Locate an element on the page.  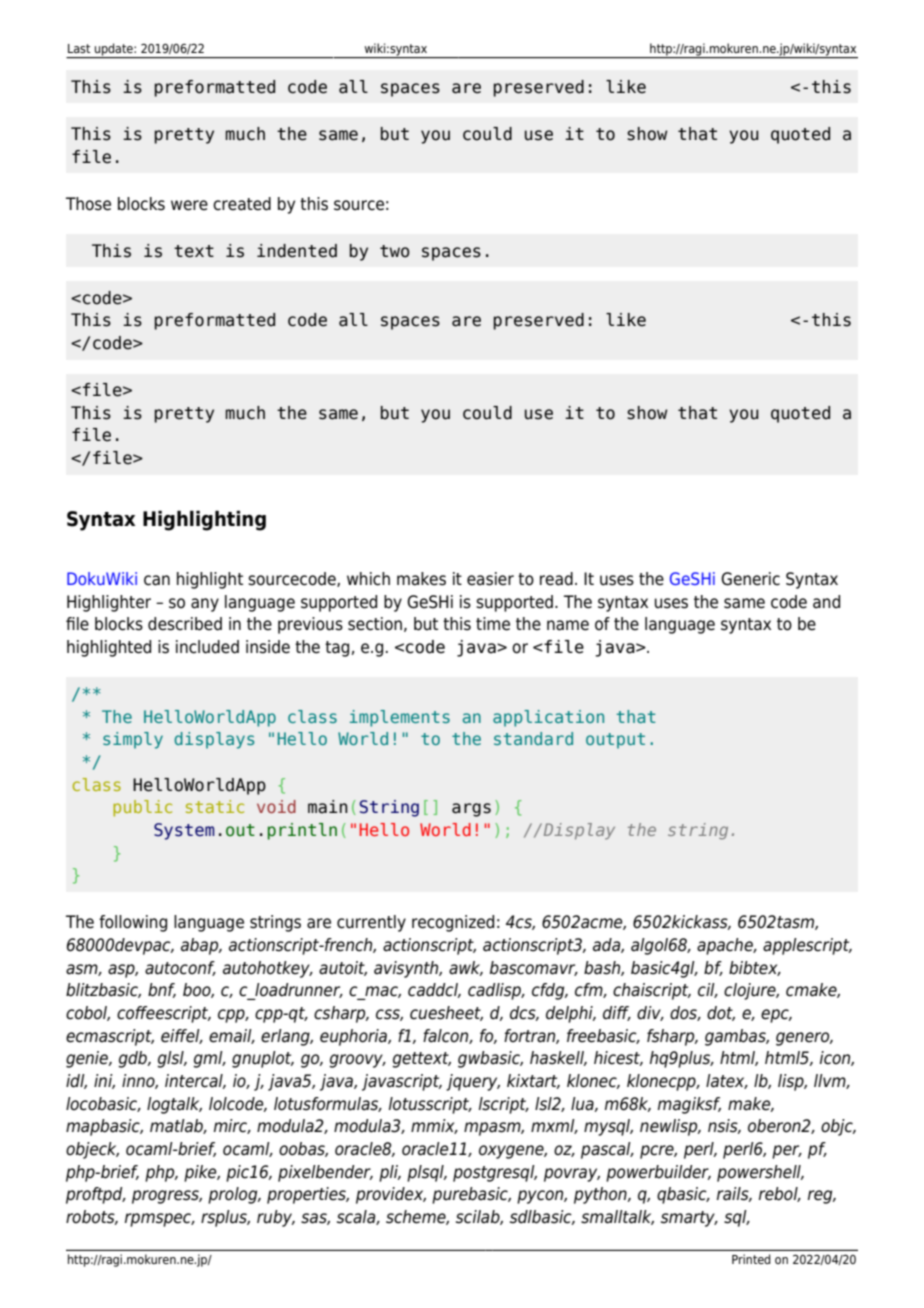
indented is located at coordinates (297, 251).
